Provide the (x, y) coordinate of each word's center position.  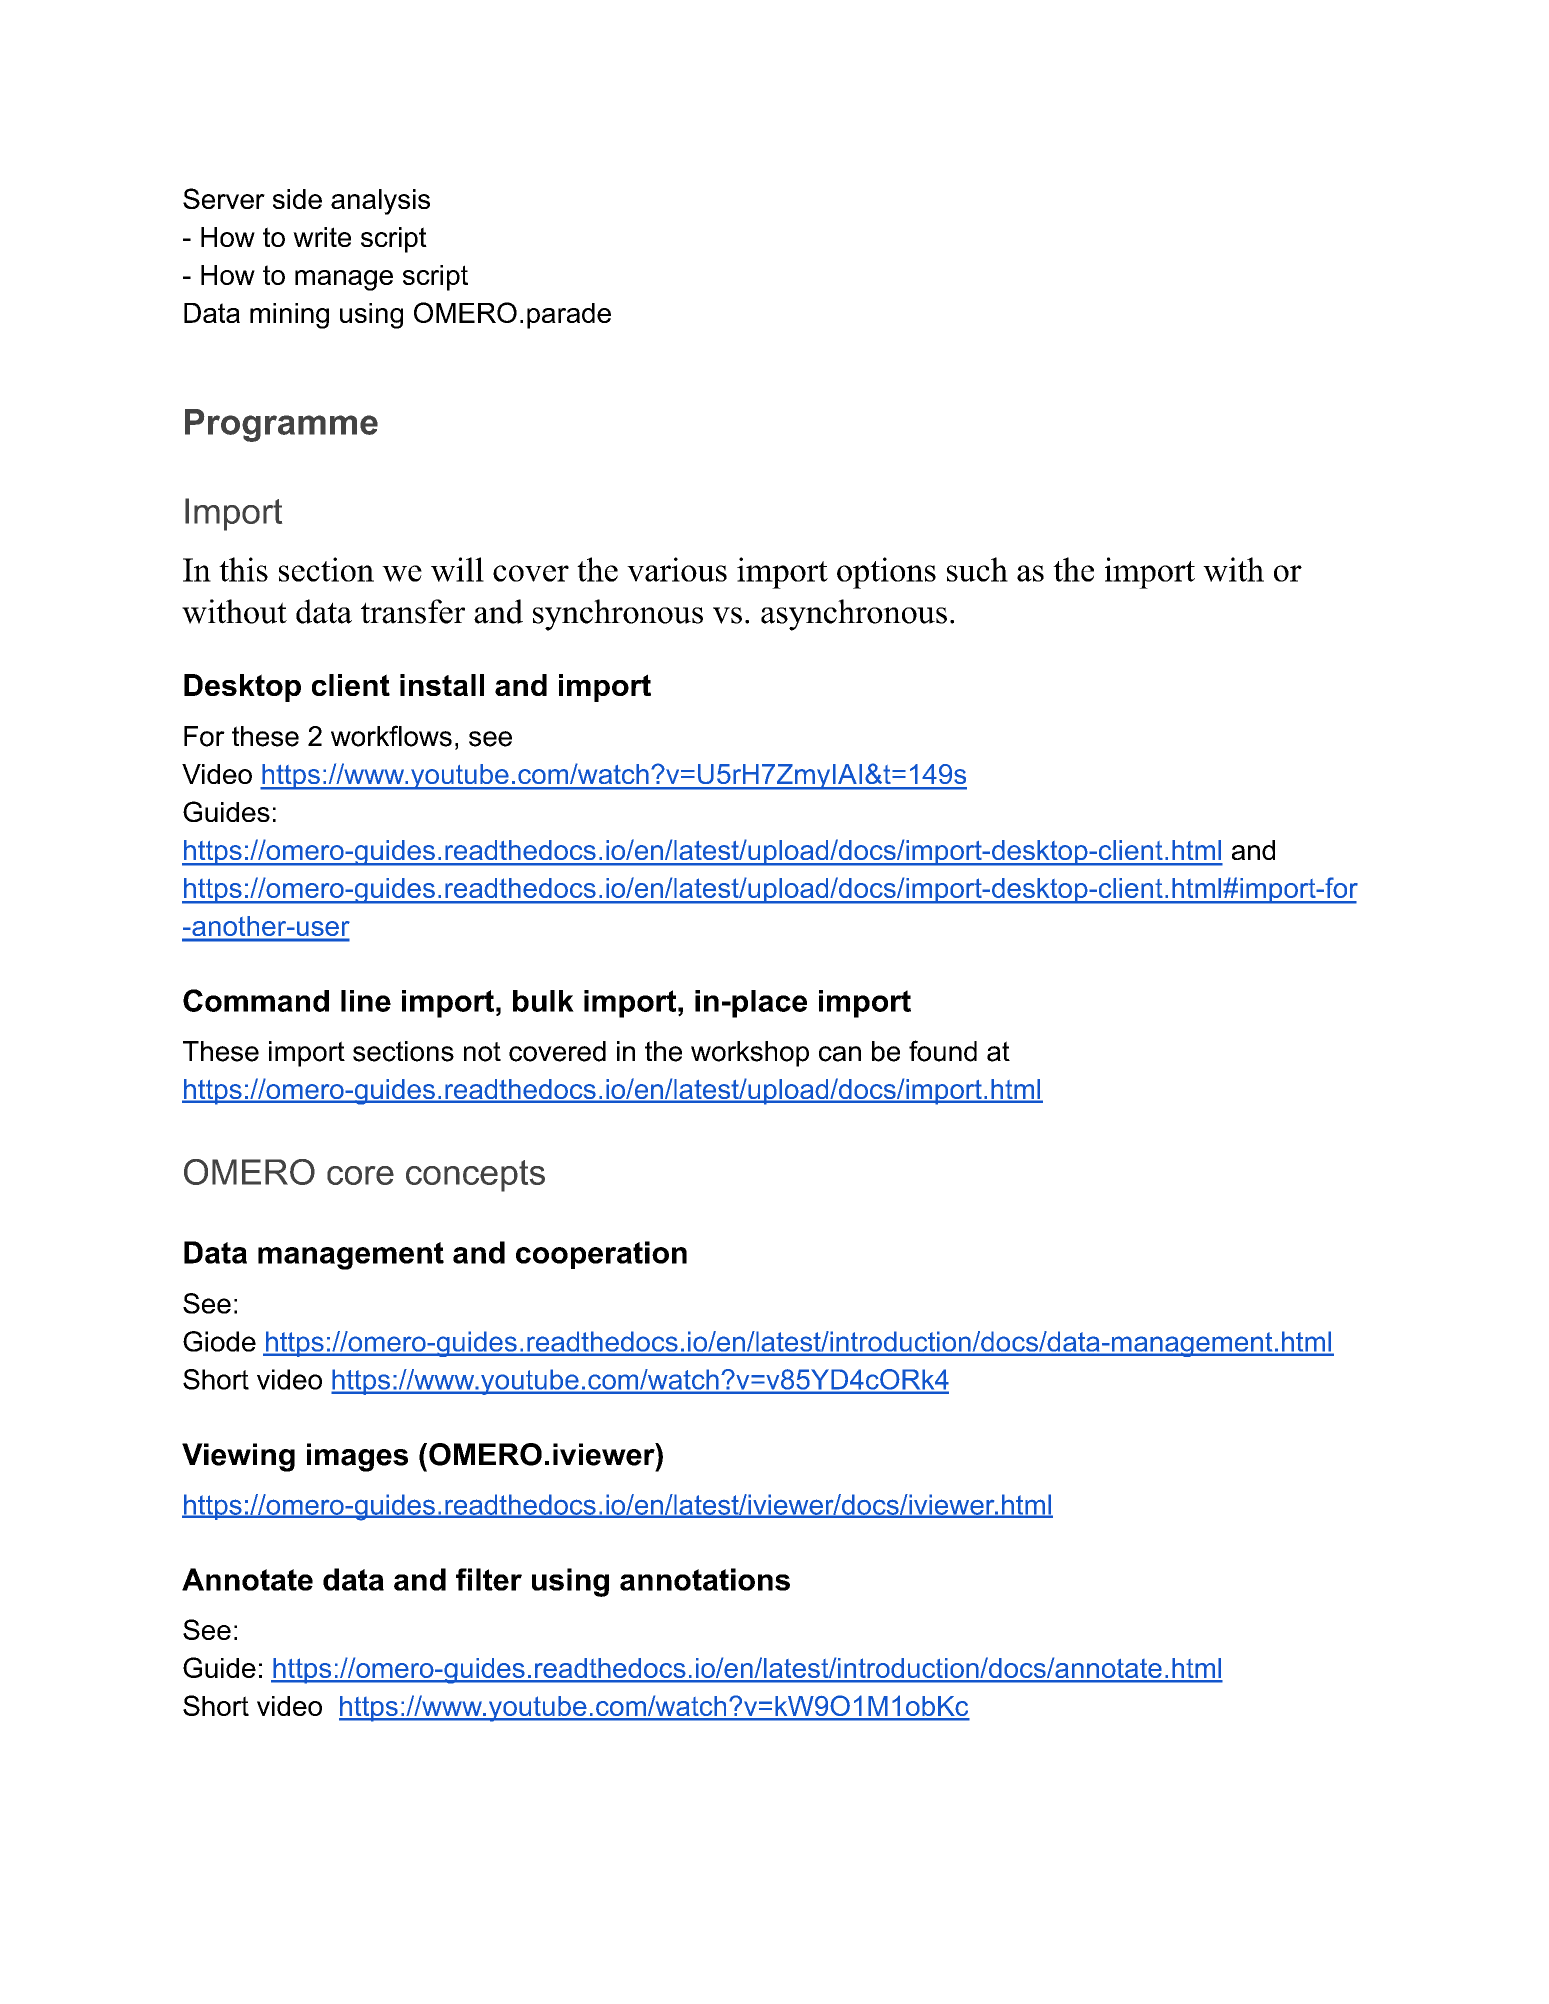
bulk (543, 1001)
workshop (750, 1054)
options (886, 573)
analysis (380, 202)
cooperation (601, 1255)
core (360, 1175)
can (840, 1054)
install (442, 685)
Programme (281, 425)
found (943, 1051)
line (366, 1001)
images (357, 1457)
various (677, 569)
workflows (391, 736)
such (977, 569)
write (322, 237)
